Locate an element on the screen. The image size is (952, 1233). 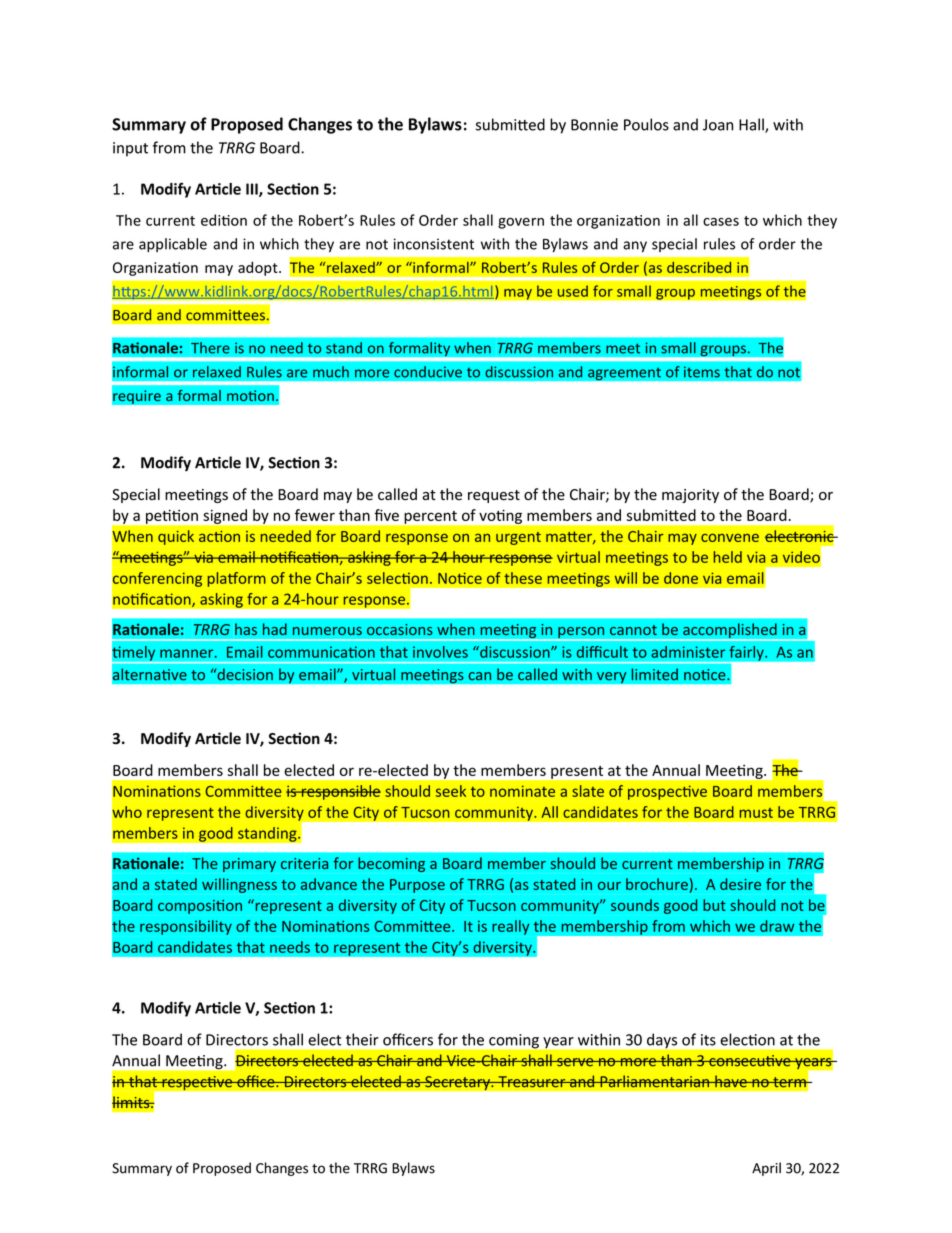
III is located at coordinates (253, 190).
